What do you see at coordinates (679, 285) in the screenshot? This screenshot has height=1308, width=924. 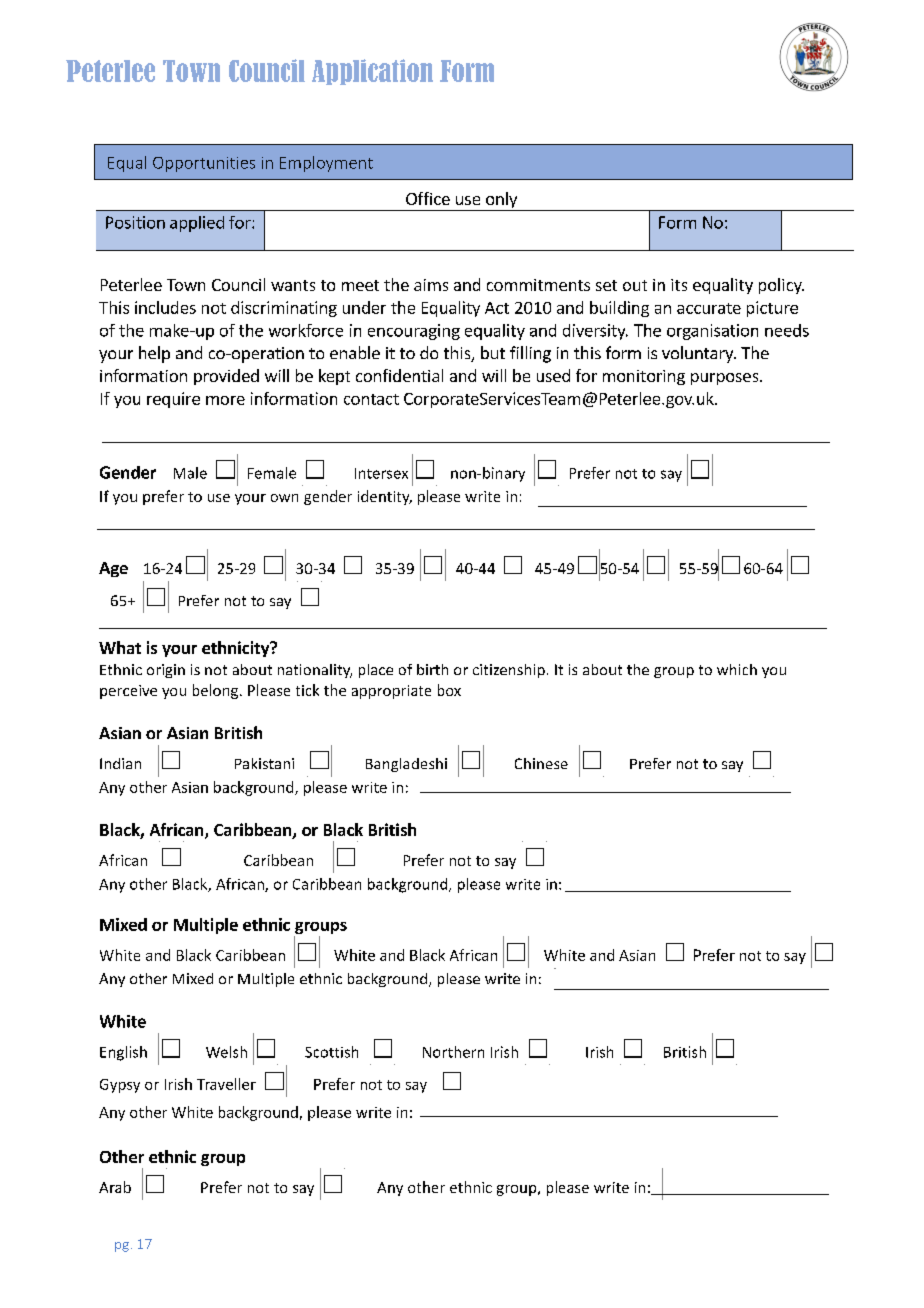 I see `its` at bounding box center [679, 285].
